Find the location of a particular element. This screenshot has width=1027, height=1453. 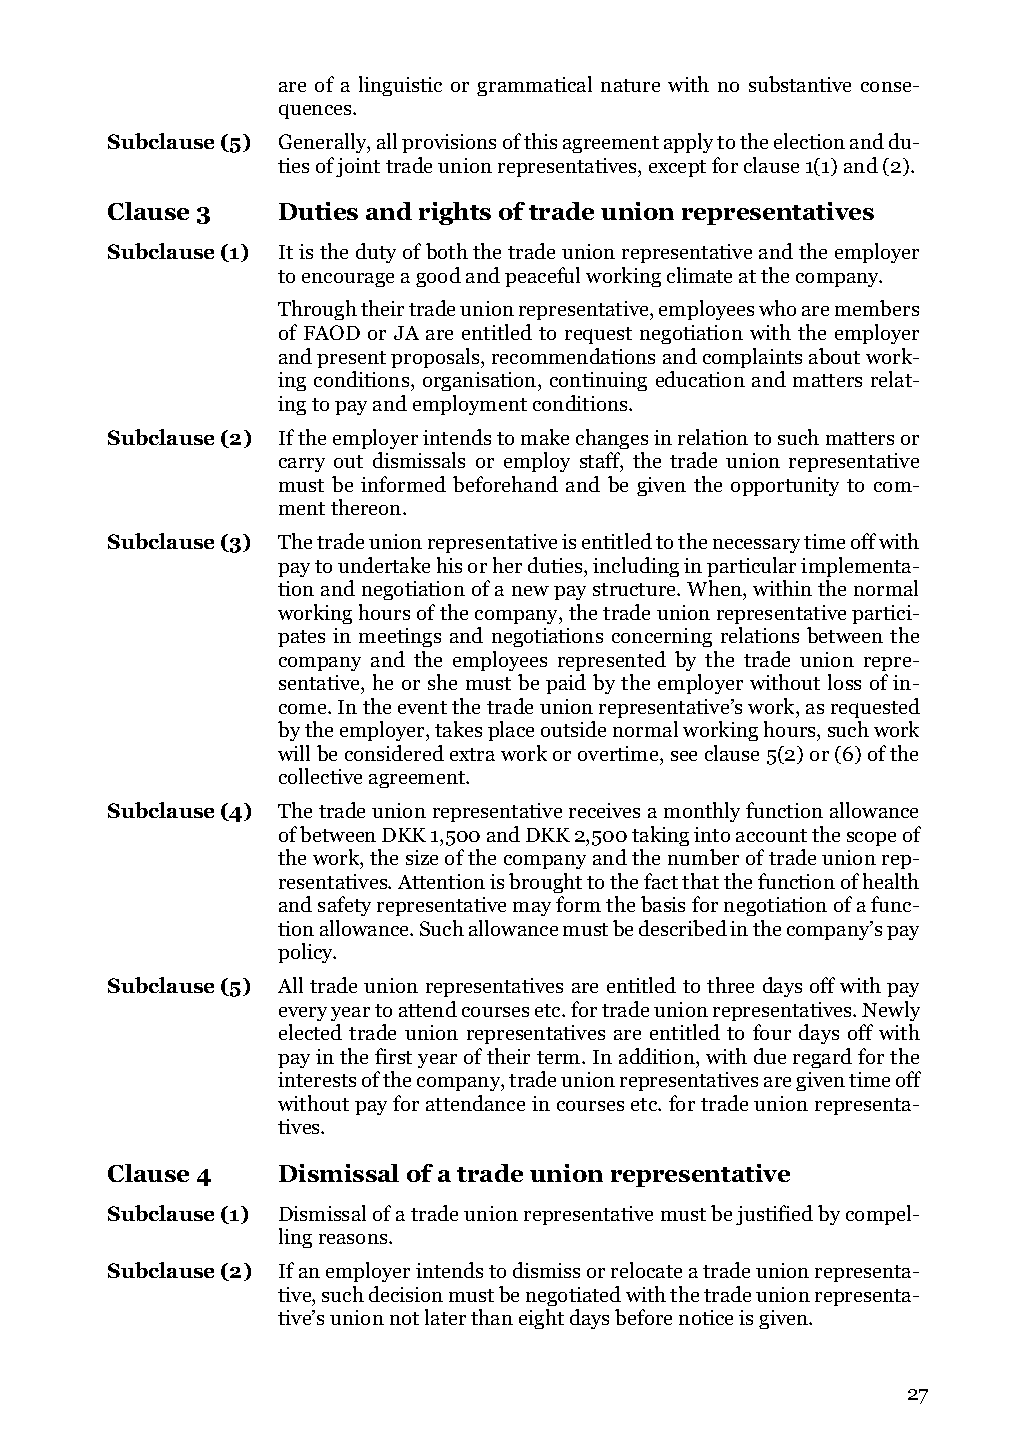

receives is located at coordinates (604, 810).
